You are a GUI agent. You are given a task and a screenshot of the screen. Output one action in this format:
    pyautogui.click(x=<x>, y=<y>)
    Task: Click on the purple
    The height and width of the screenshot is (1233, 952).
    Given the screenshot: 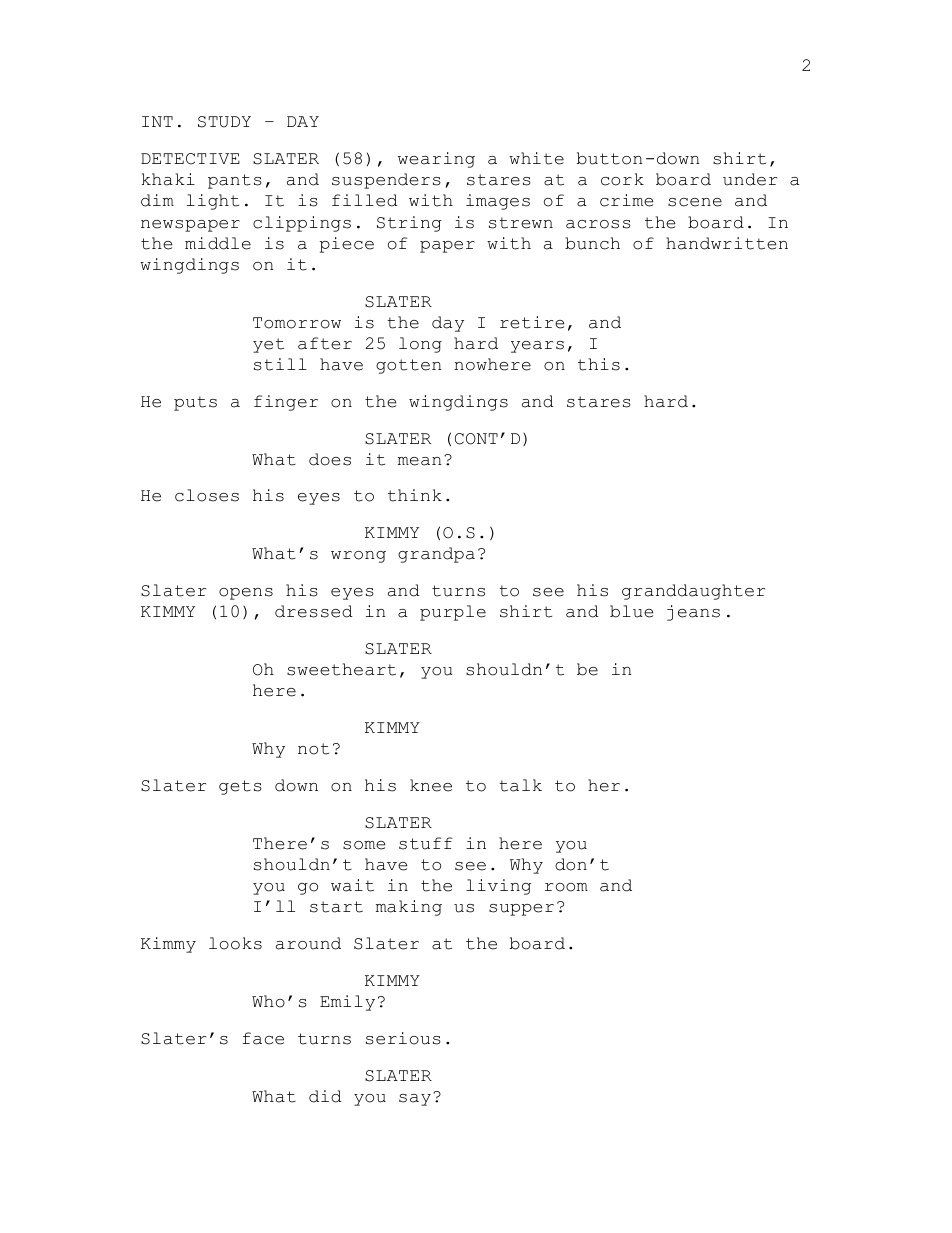 What is the action you would take?
    pyautogui.click(x=453, y=613)
